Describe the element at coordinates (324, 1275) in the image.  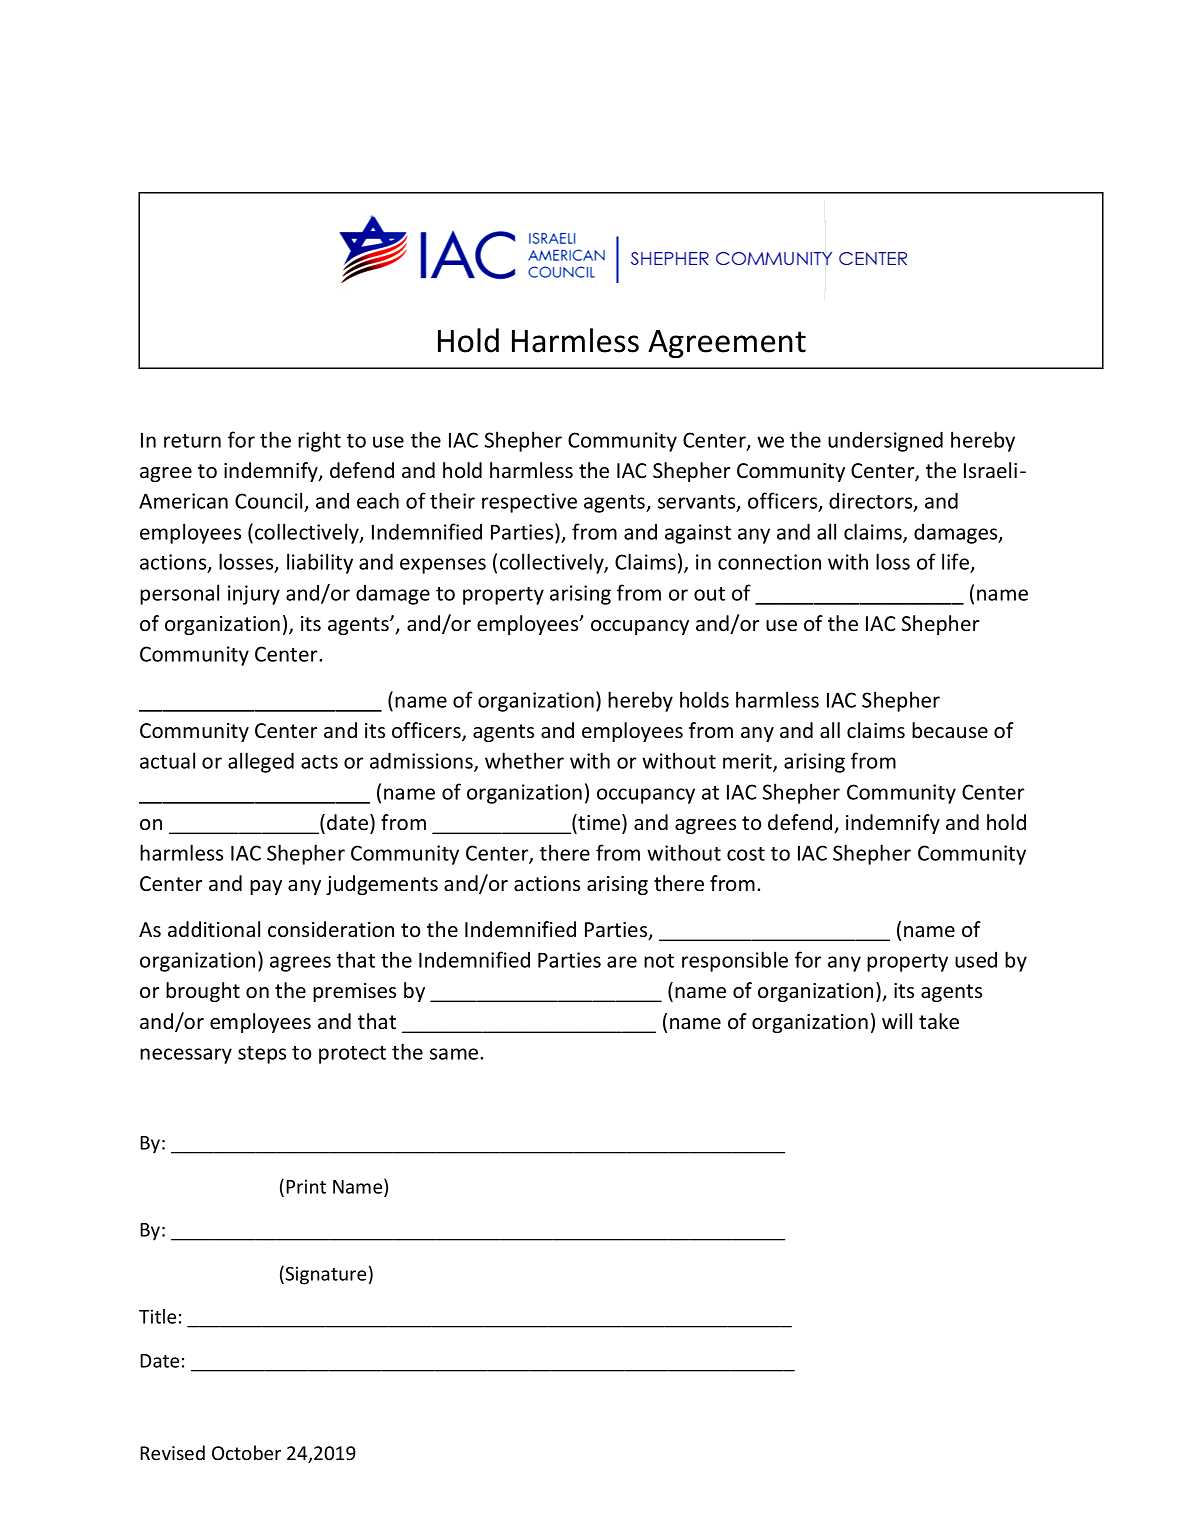
I see `Signature` at that location.
